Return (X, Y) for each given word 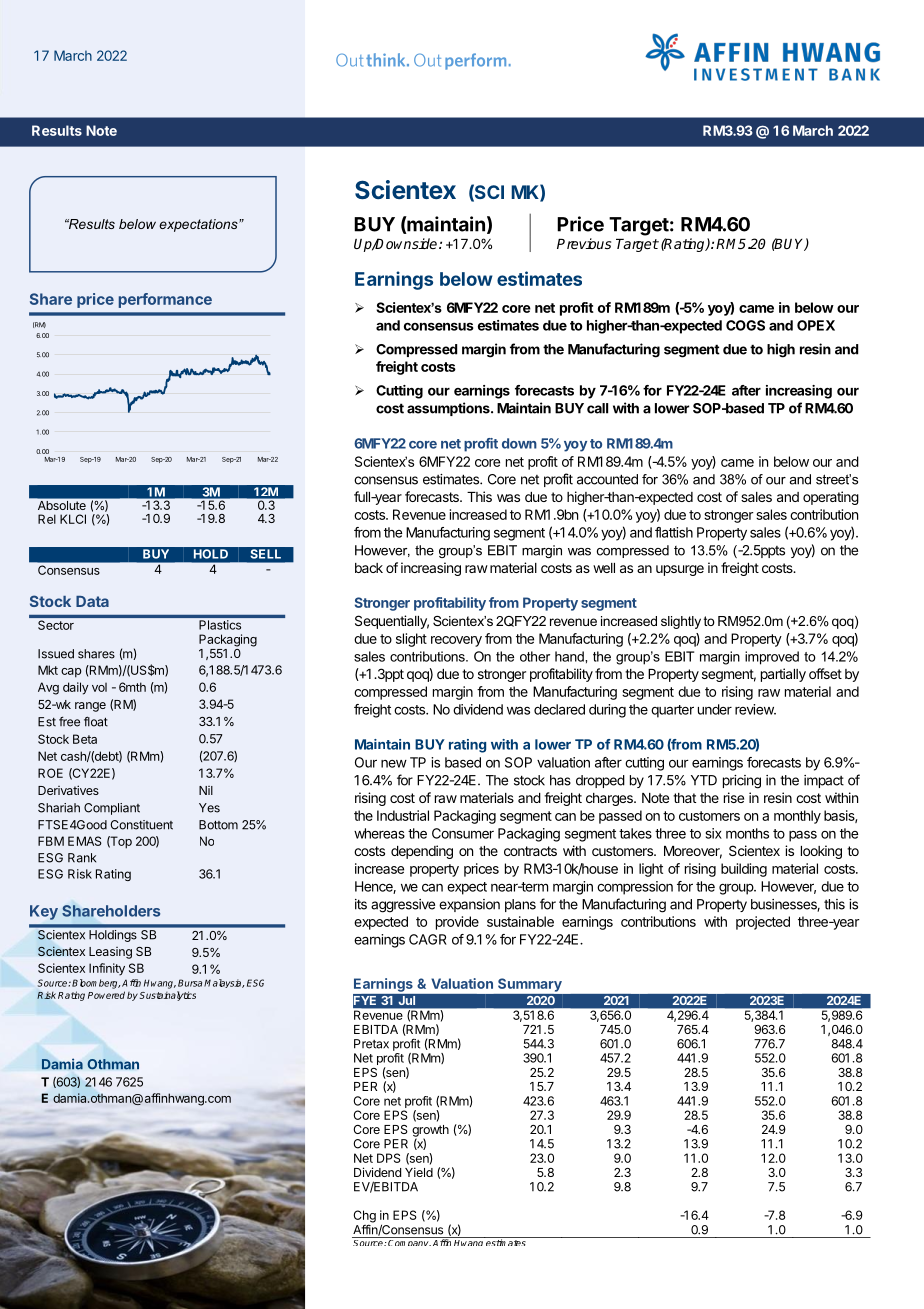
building (744, 870)
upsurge (680, 570)
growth (430, 1132)
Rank (82, 858)
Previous (584, 243)
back (369, 568)
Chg (364, 1217)
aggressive (403, 906)
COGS (745, 325)
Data (92, 601)
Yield (419, 1172)
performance (165, 300)
